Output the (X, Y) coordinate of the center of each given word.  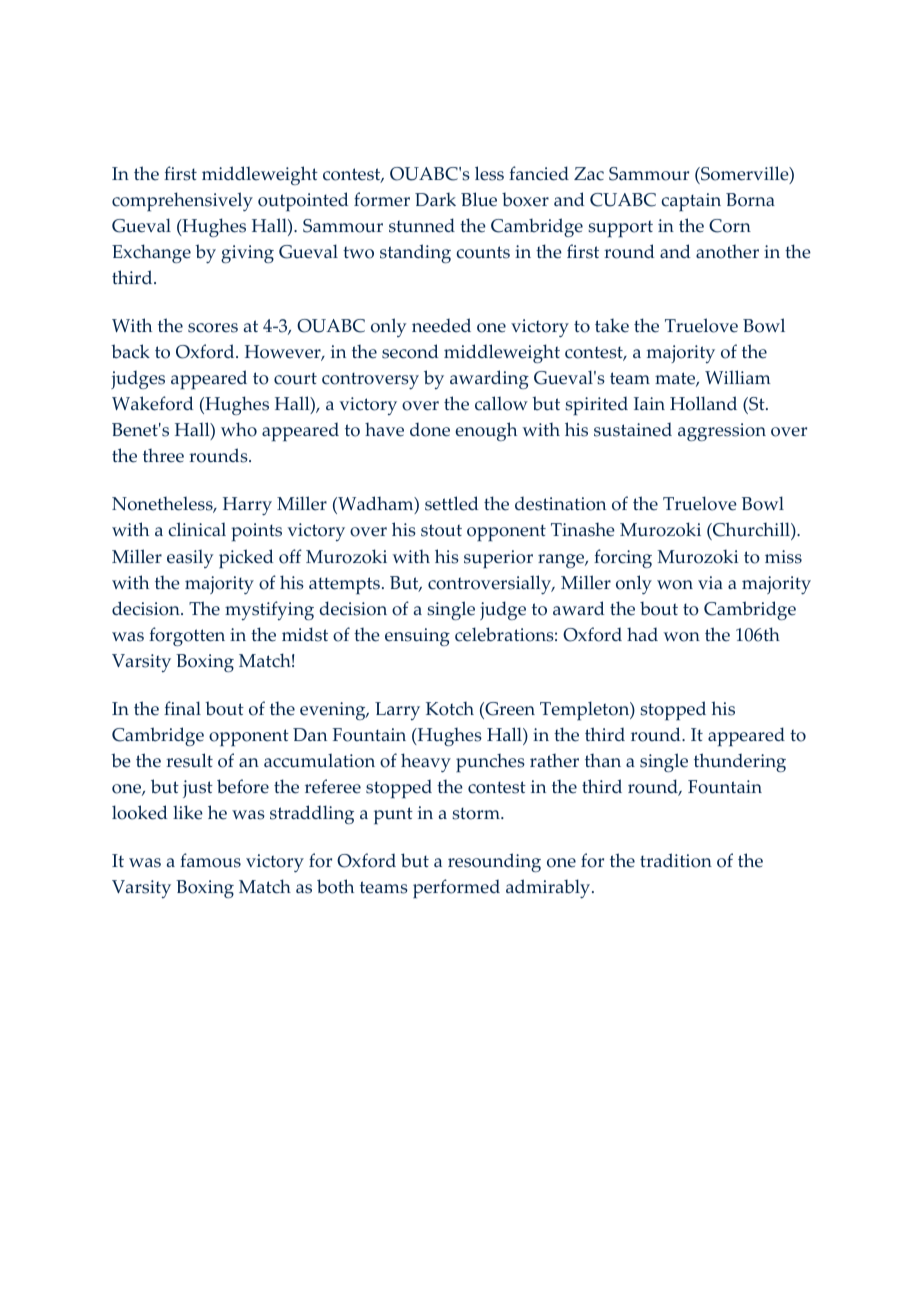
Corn (730, 226)
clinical (197, 529)
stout (441, 530)
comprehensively (182, 202)
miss (783, 557)
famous (210, 860)
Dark (435, 199)
